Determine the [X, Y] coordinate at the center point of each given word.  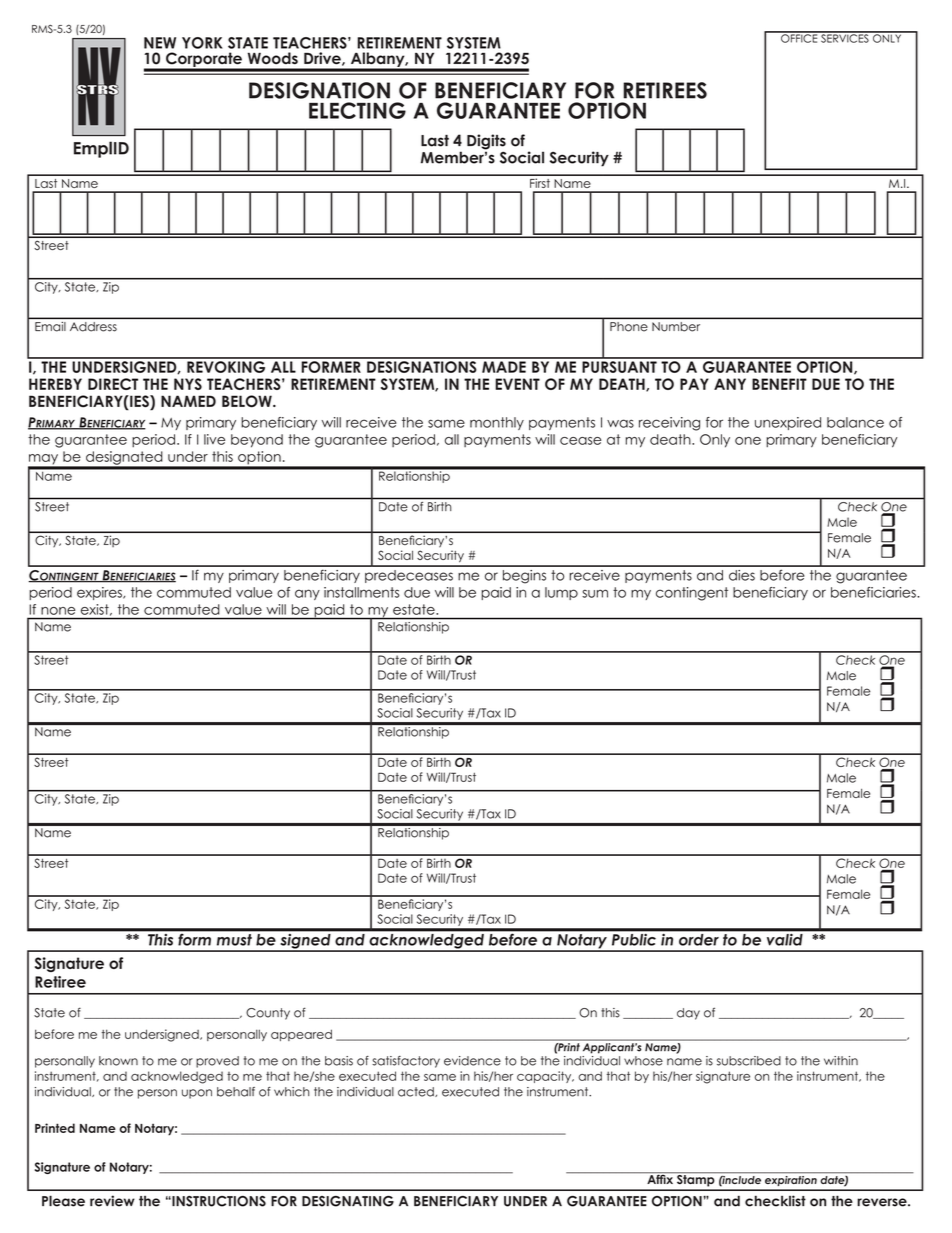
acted [417, 1092]
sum [595, 593]
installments [362, 592]
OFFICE [799, 37]
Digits [486, 143]
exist [96, 610]
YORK [202, 43]
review [112, 1201]
